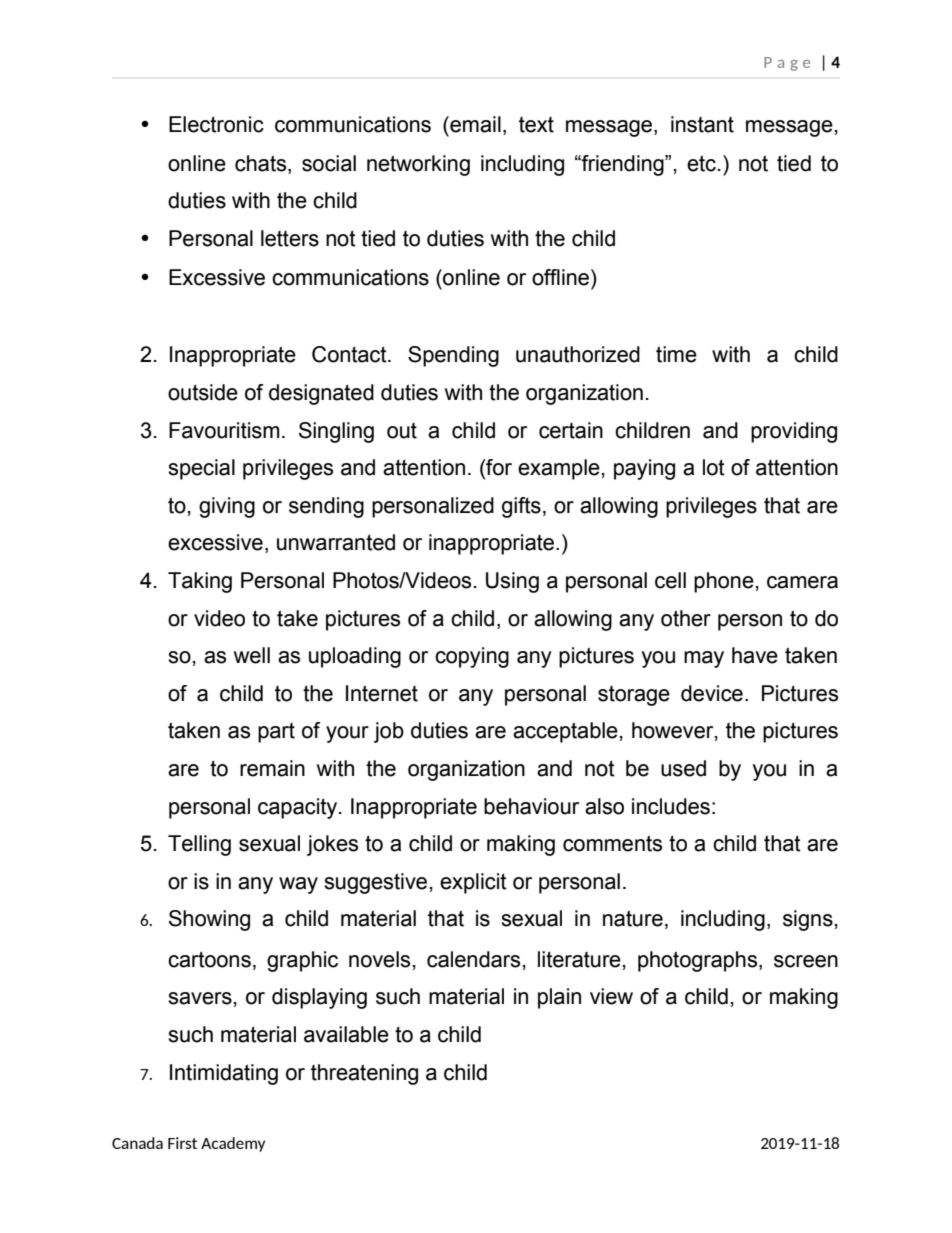  What do you see at coordinates (364, 1074) in the screenshot?
I see `threatening` at bounding box center [364, 1074].
